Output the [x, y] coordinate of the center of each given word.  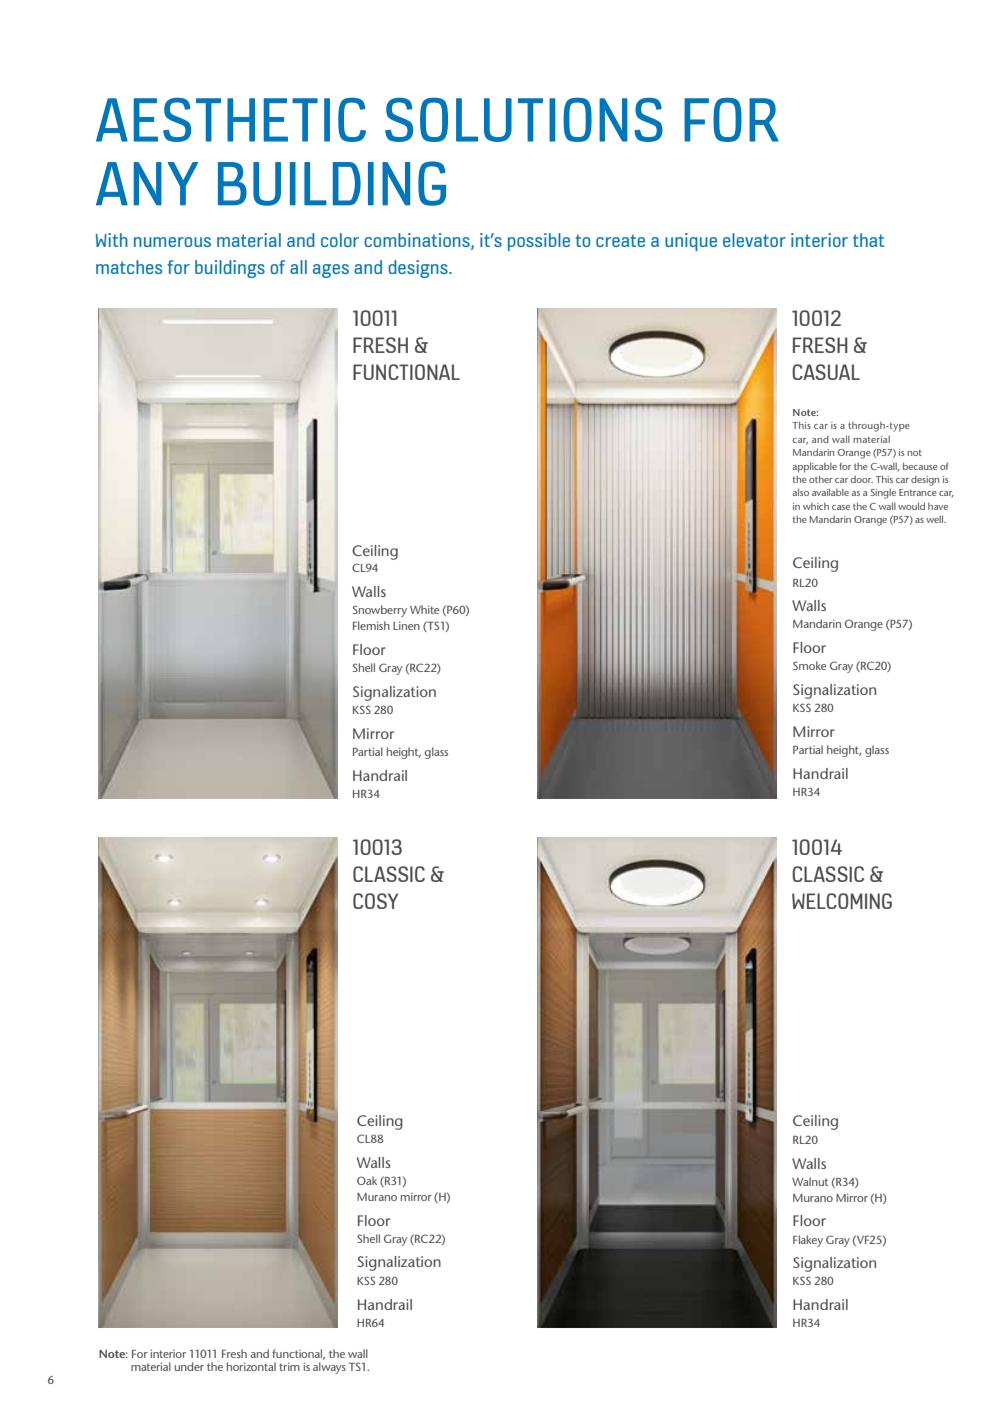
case [841, 507]
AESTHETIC [231, 120]
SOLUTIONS [524, 120]
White [424, 609]
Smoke [809, 665]
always [329, 1368]
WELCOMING [842, 901]
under [189, 1366]
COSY [375, 901]
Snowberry [380, 611]
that [868, 240]
